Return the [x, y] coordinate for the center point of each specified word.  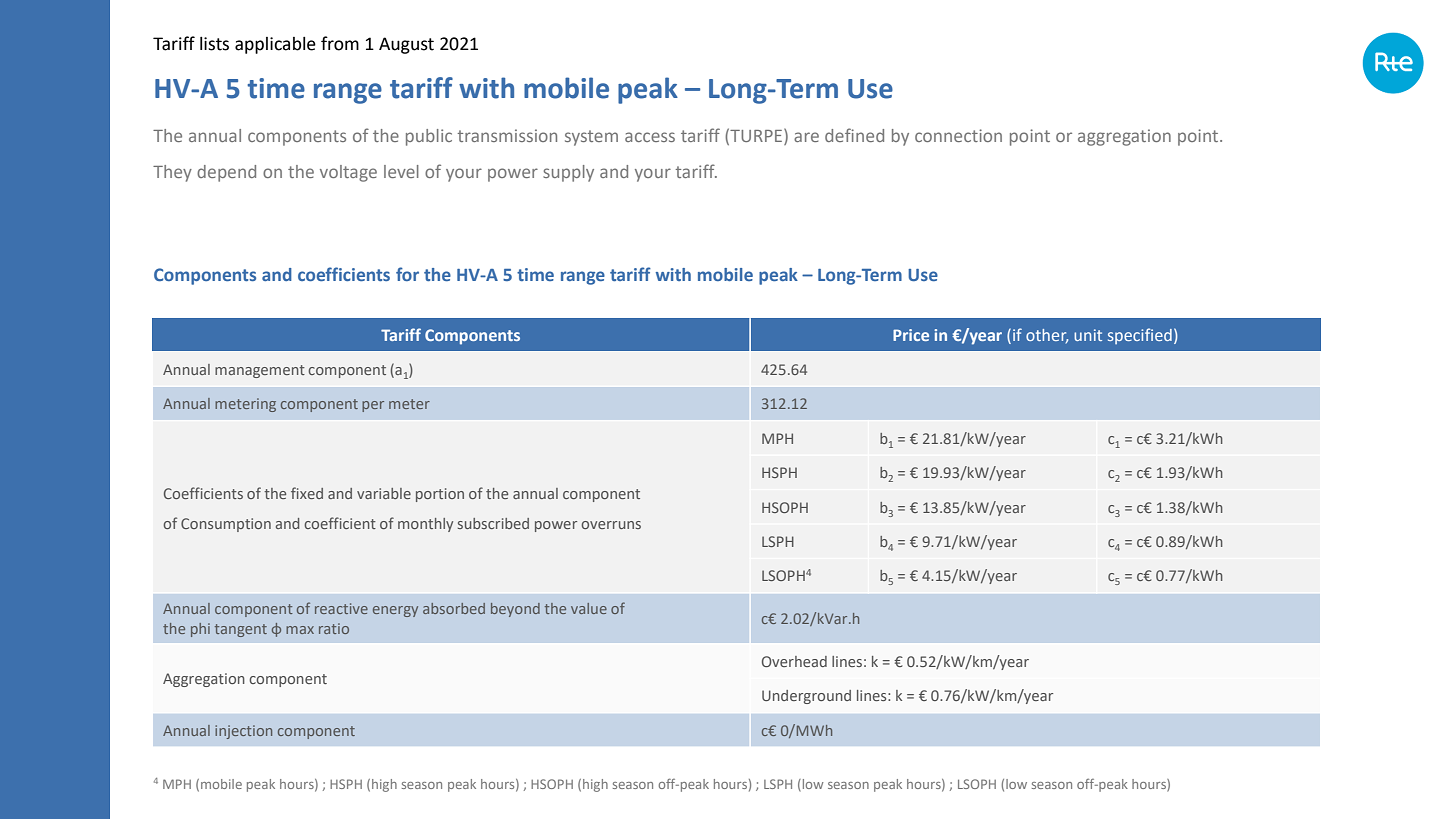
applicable [275, 45]
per [373, 406]
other [1047, 336]
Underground [806, 697]
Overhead [794, 661]
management [260, 371]
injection [243, 732]
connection [958, 135]
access [650, 137]
